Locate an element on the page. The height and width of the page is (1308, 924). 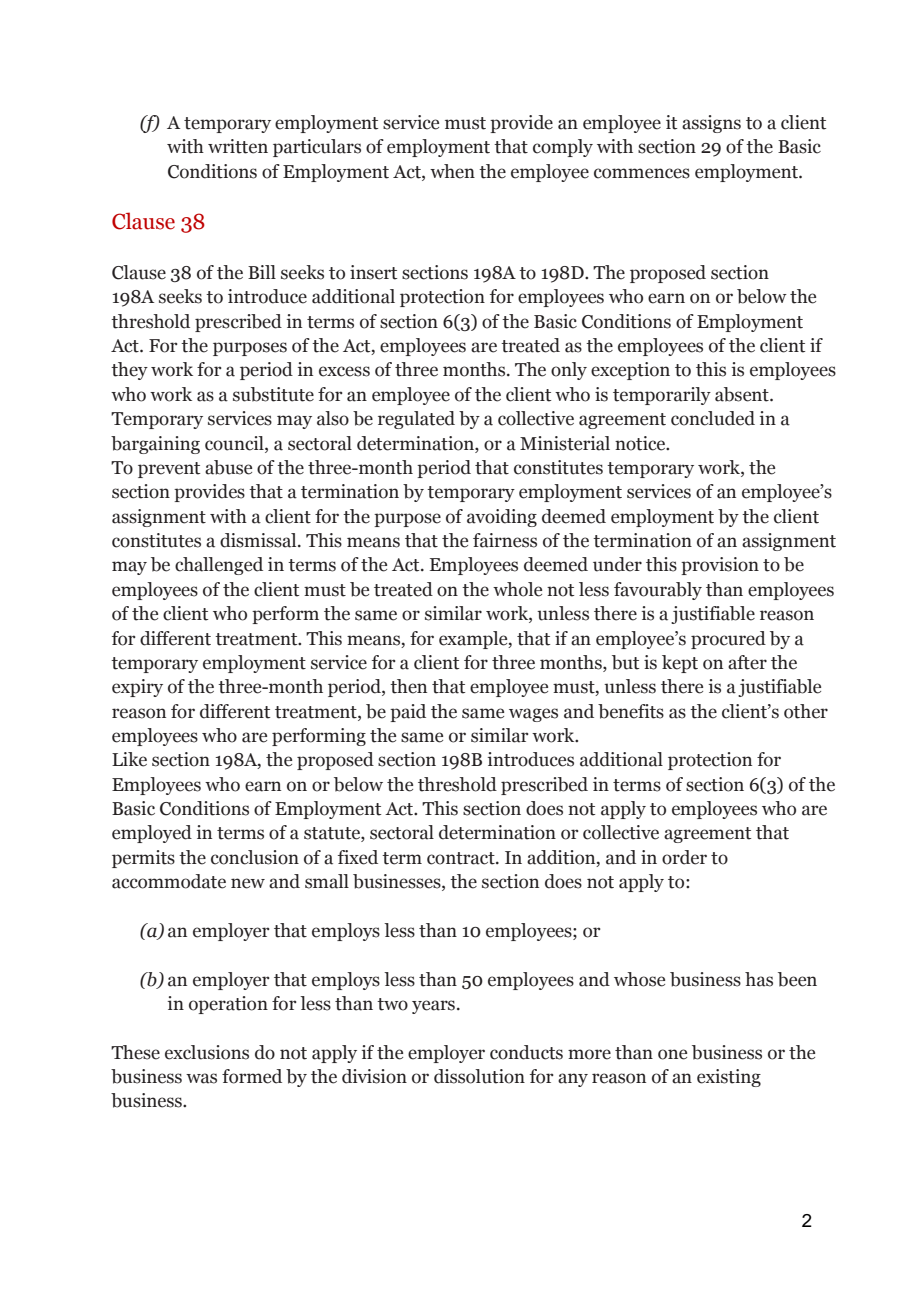
council is located at coordinates (235, 443).
